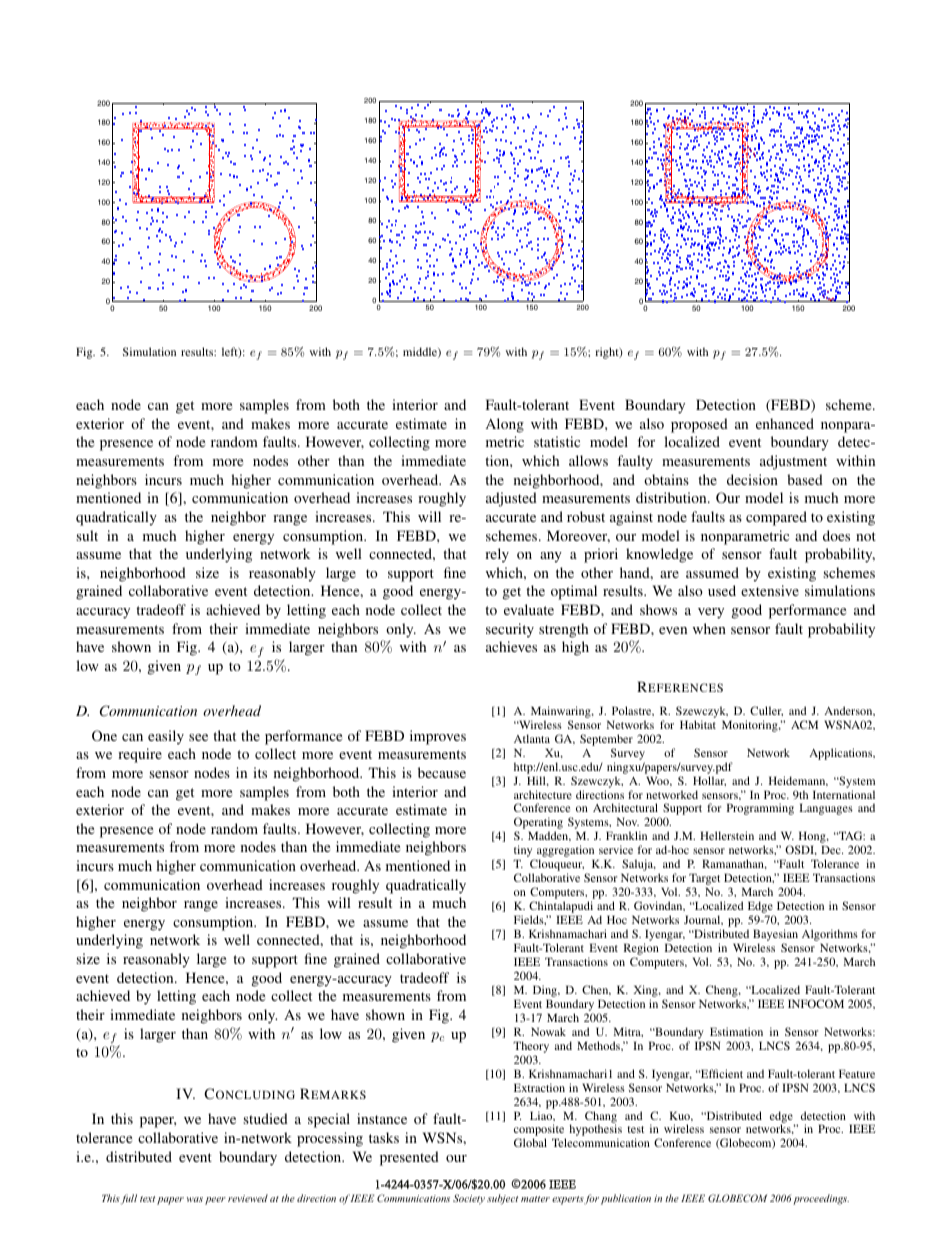 The image size is (952, 1233). Describe the element at coordinates (502, 1199) in the screenshot. I see `subject` at that location.
